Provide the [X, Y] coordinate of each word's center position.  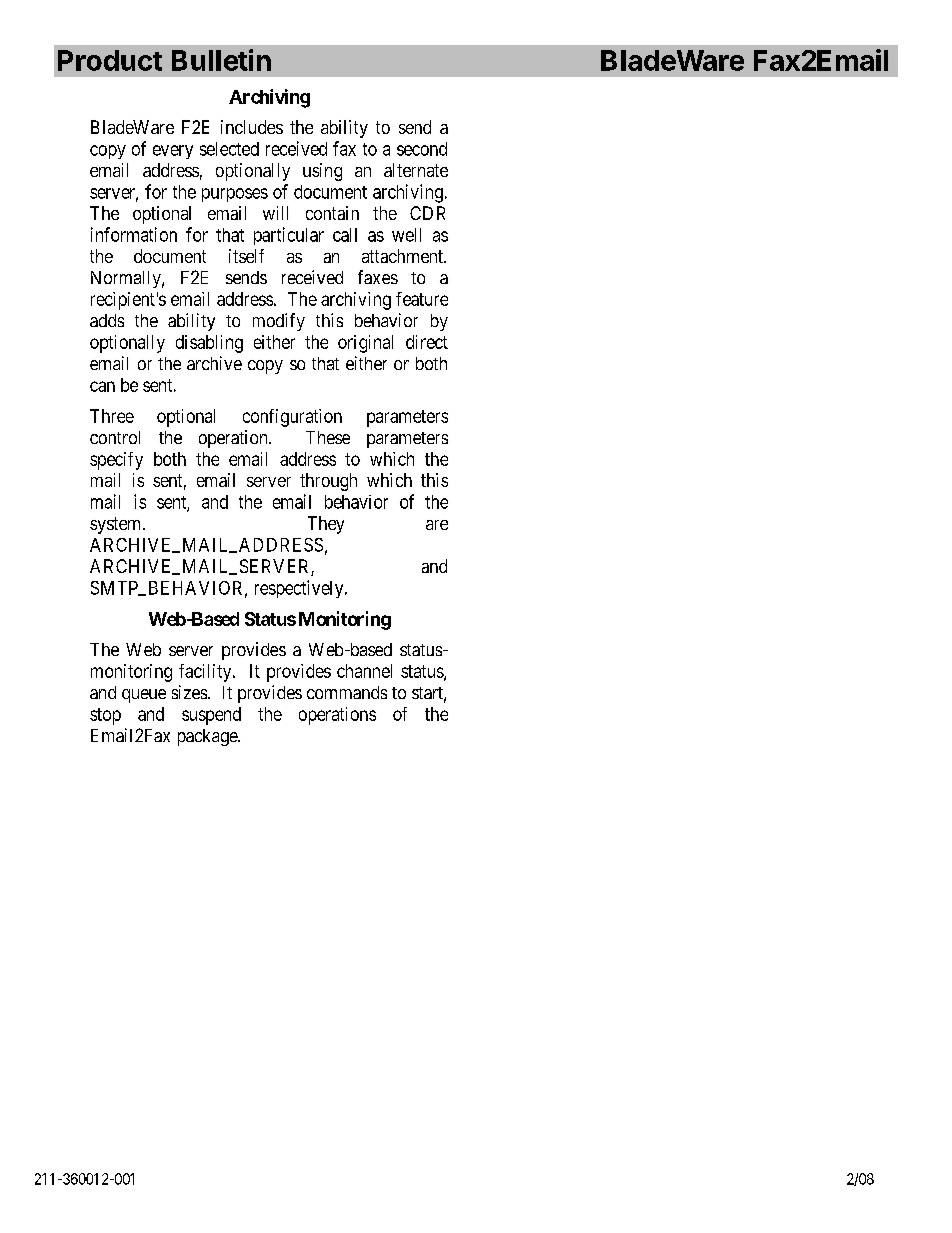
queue [144, 696]
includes [252, 127]
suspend [211, 716]
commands [347, 692]
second [422, 149]
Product [110, 60]
